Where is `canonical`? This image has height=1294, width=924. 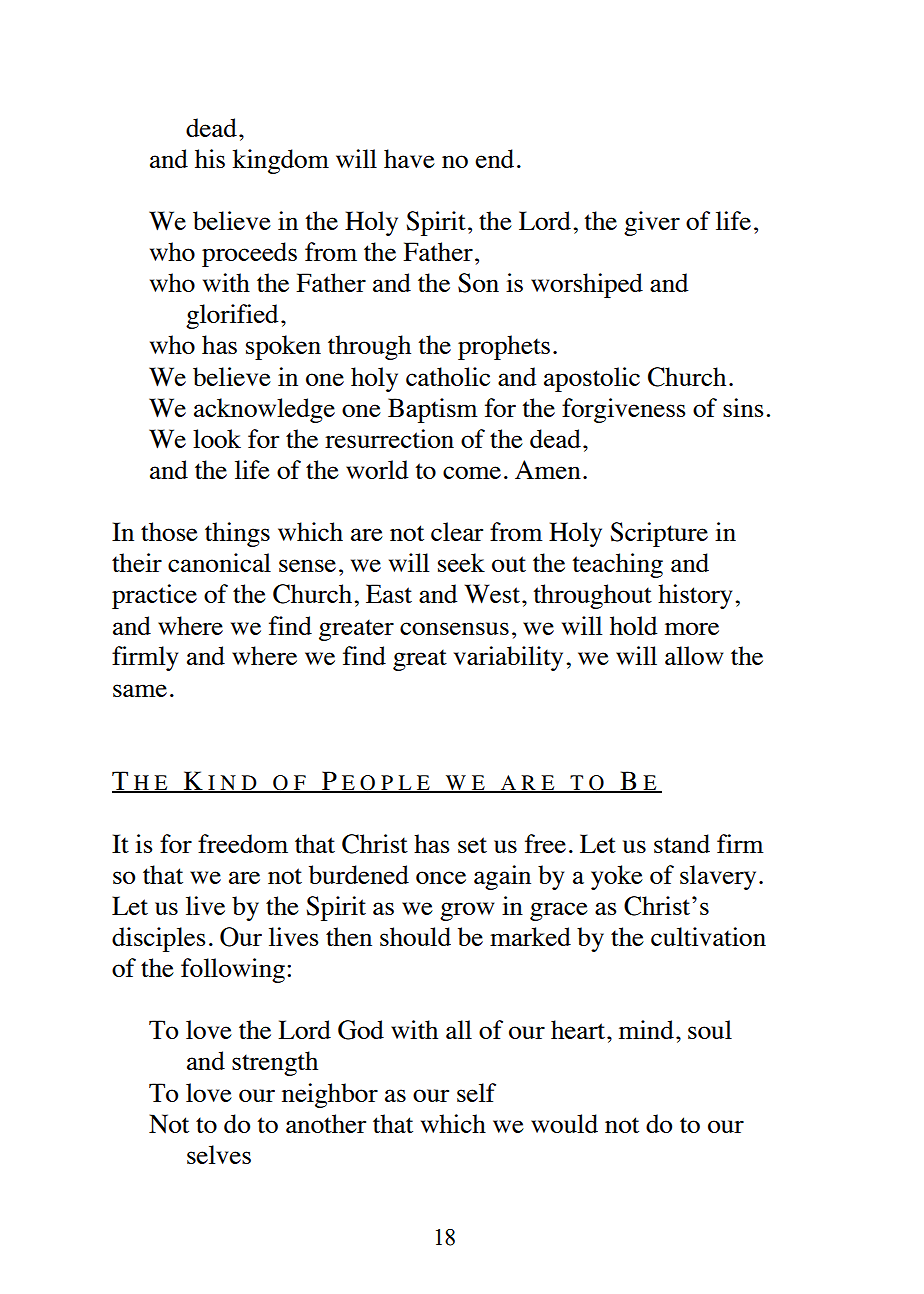
canonical is located at coordinates (219, 562).
